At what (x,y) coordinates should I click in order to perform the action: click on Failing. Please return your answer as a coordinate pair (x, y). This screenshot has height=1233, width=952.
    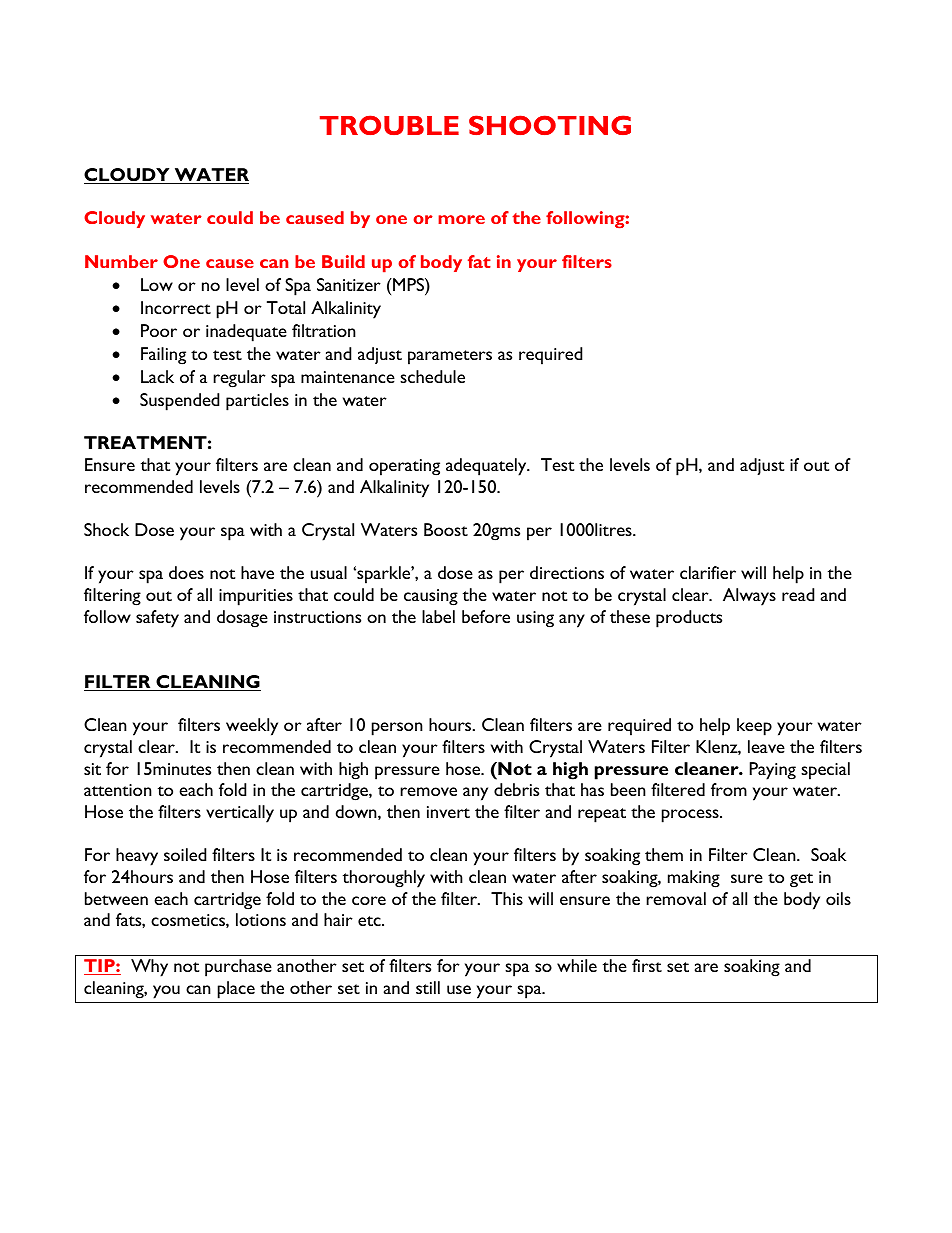
    Looking at the image, I should click on (163, 356).
